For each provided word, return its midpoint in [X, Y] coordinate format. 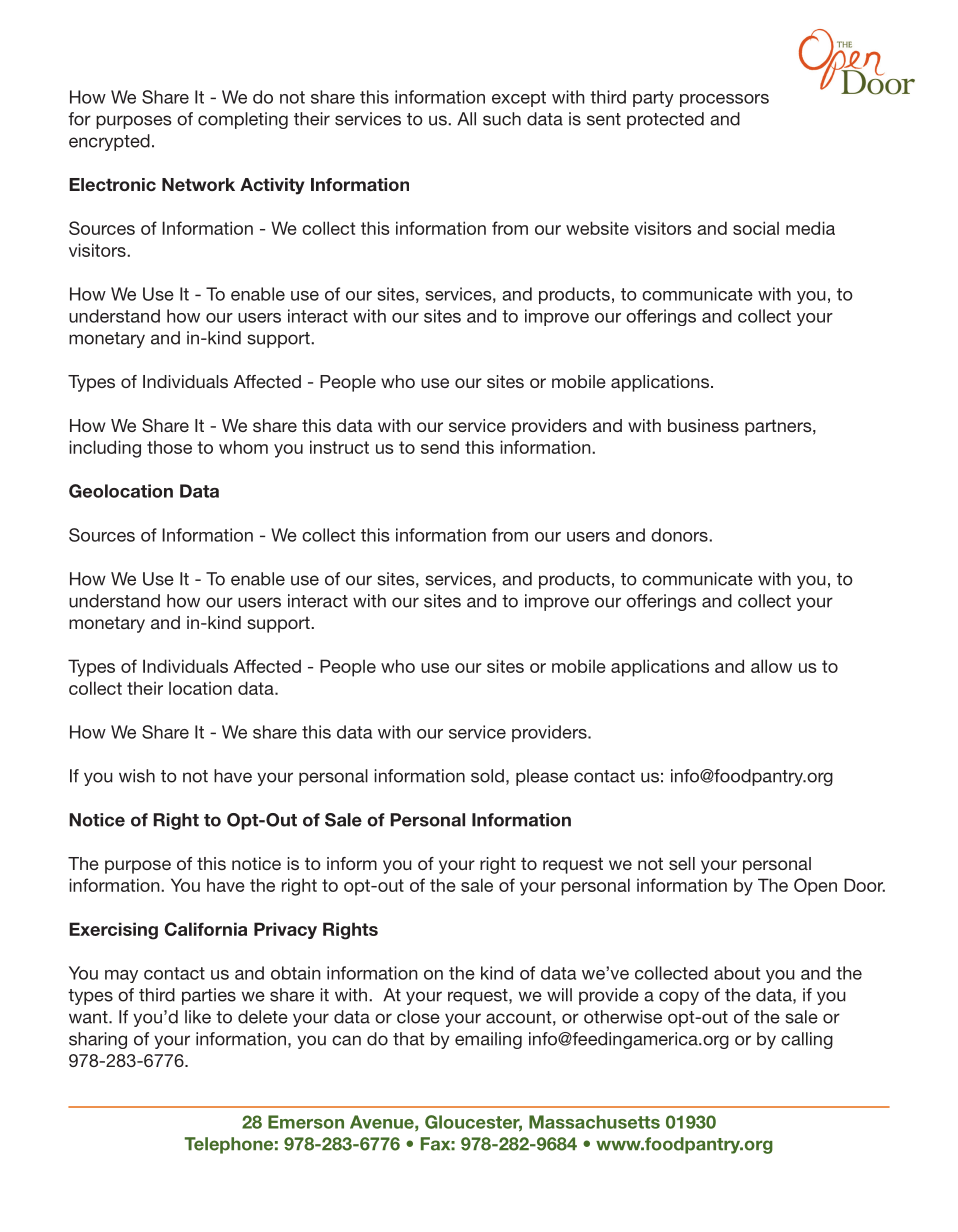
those [169, 447]
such [502, 119]
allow [771, 666]
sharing [98, 1040]
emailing [488, 1040]
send [440, 447]
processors [724, 100]
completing [243, 120]
